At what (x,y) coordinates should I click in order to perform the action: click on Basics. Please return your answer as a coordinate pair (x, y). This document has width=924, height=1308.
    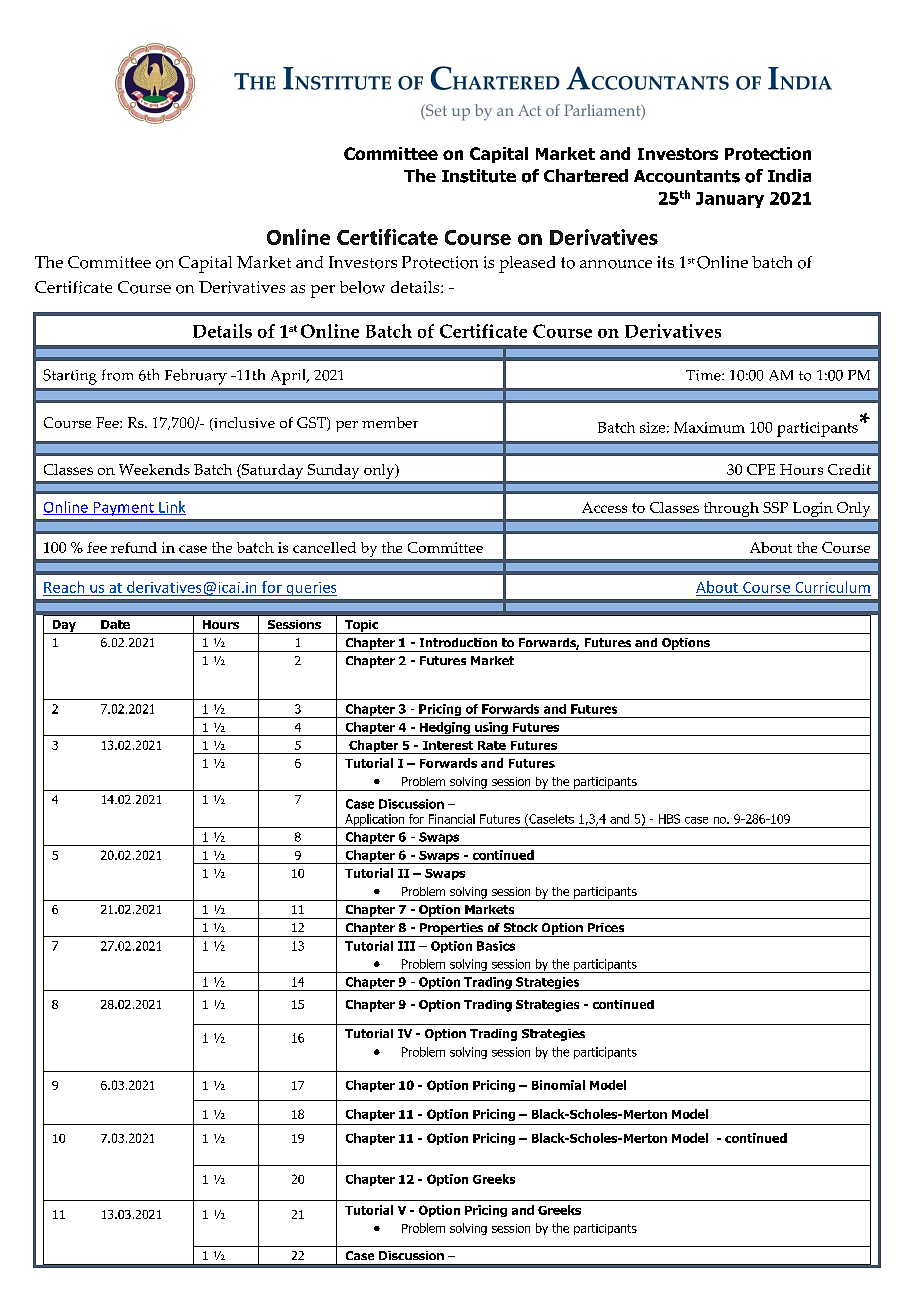
    Looking at the image, I should click on (496, 946).
